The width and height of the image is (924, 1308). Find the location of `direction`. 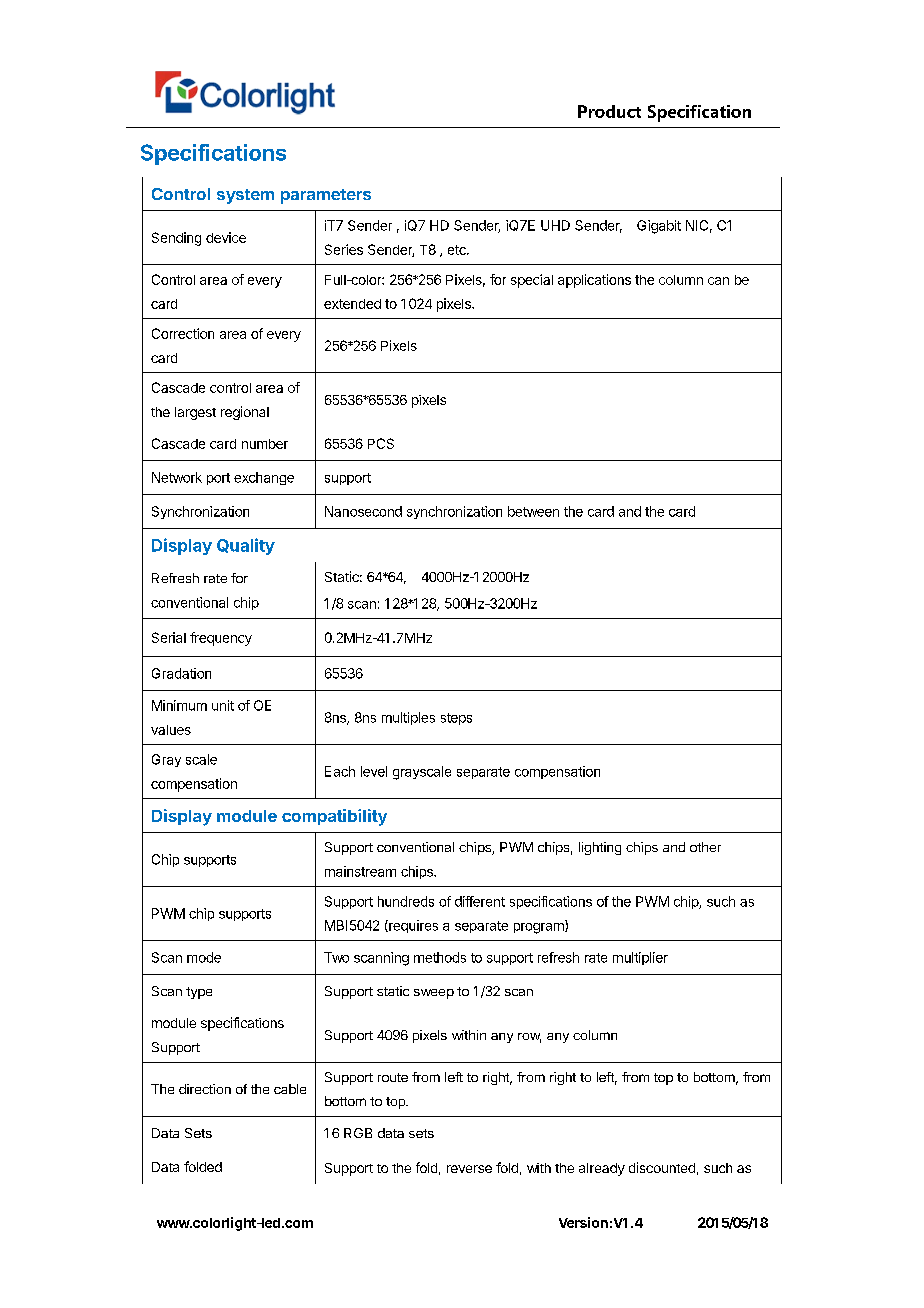

direction is located at coordinates (205, 1089).
